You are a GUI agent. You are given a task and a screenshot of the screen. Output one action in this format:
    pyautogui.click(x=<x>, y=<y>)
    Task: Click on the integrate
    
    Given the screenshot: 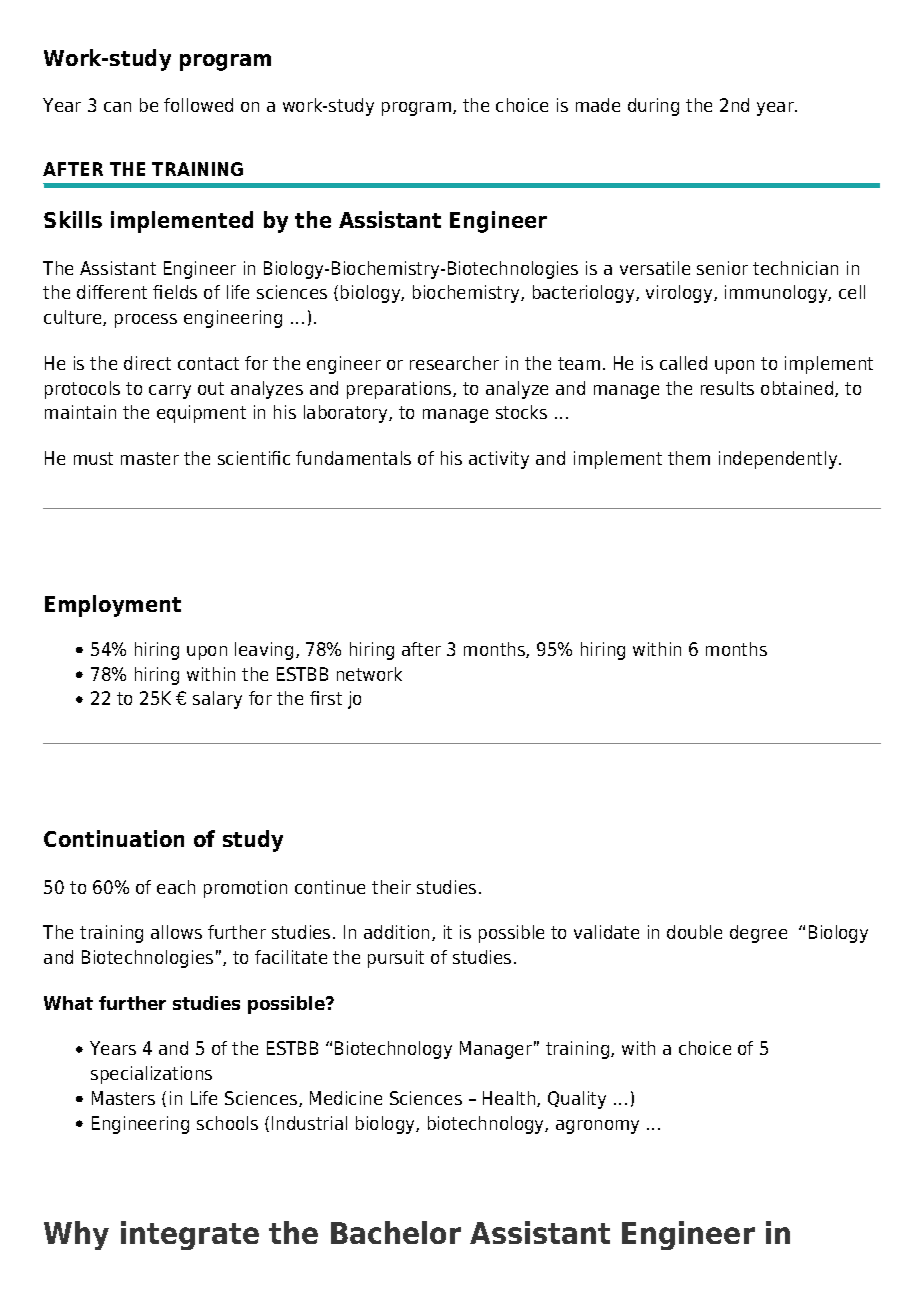 What is the action you would take?
    pyautogui.click(x=190, y=1235)
